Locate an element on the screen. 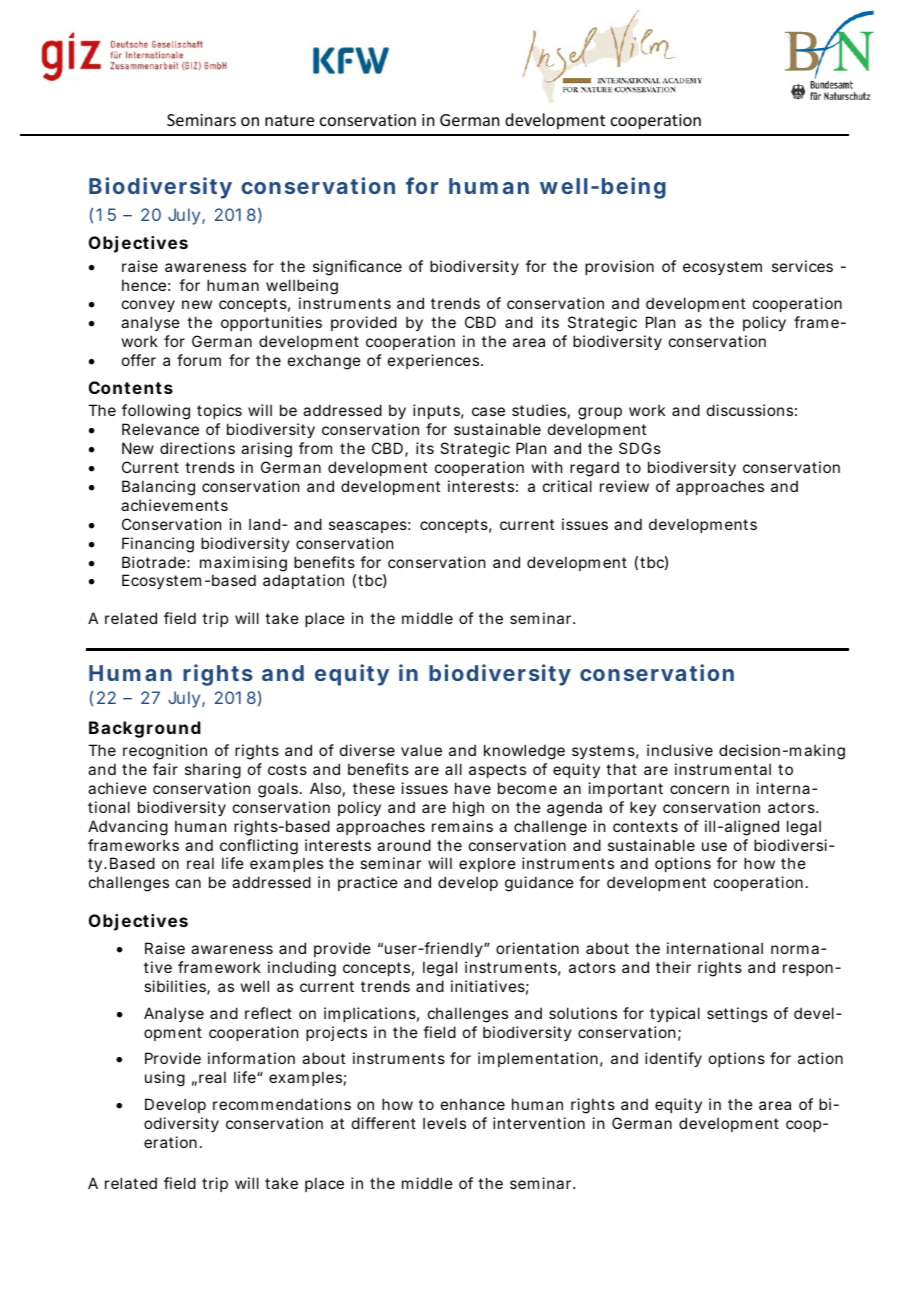  nature is located at coordinates (289, 120).
